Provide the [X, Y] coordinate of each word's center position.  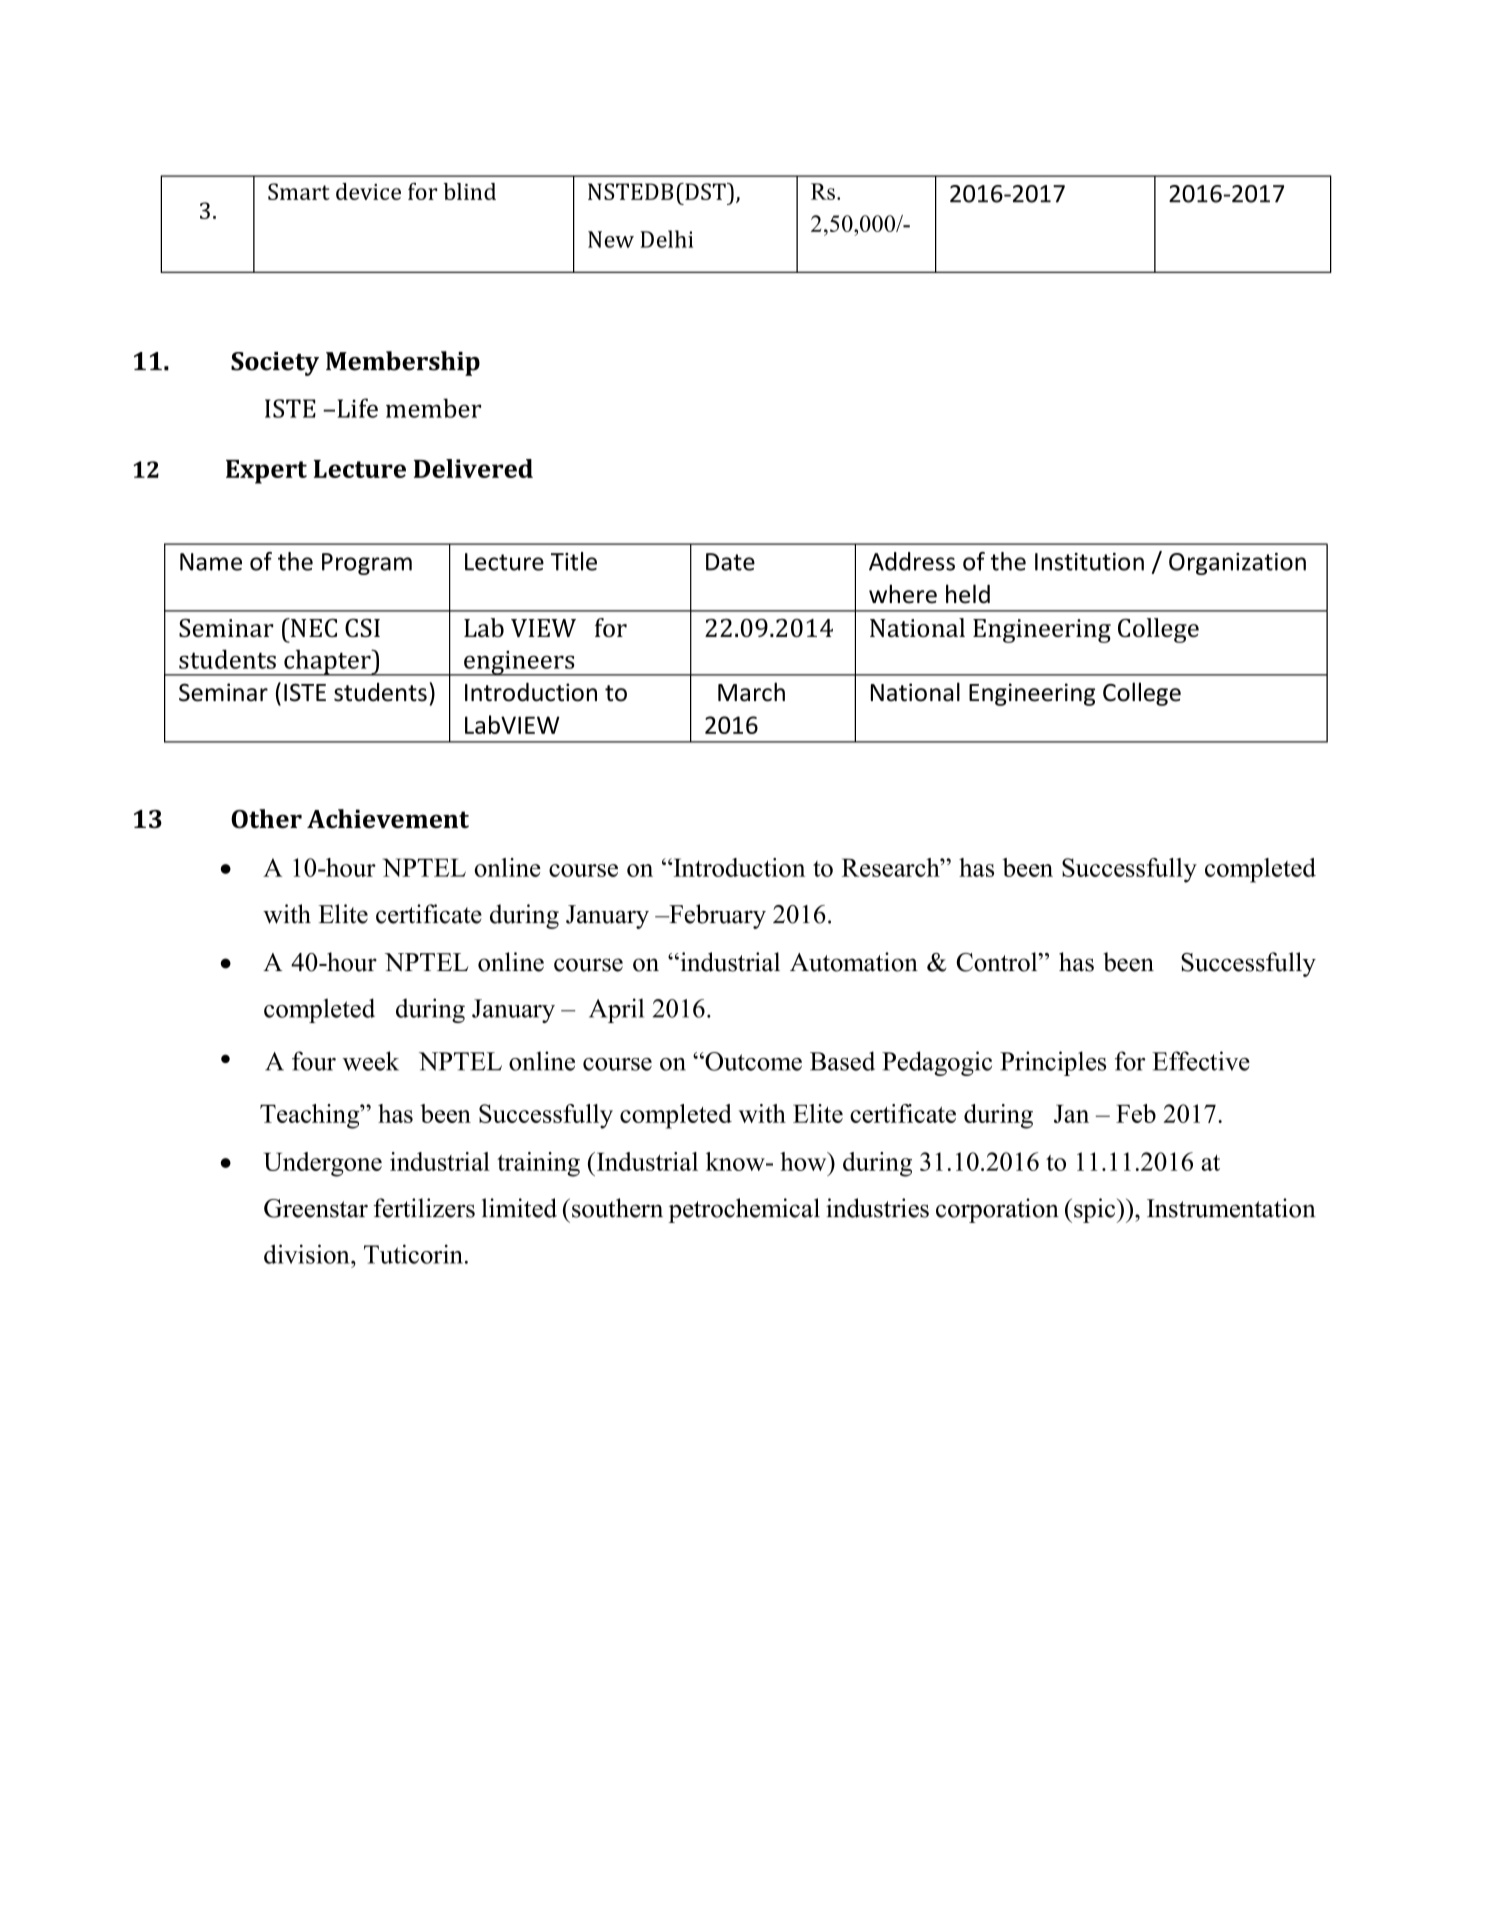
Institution [1089, 562]
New [611, 239]
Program [367, 564]
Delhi [666, 239]
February [716, 916]
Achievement [388, 819]
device [368, 191]
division [308, 1254]
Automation [854, 962]
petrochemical [744, 1210]
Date [730, 562]
